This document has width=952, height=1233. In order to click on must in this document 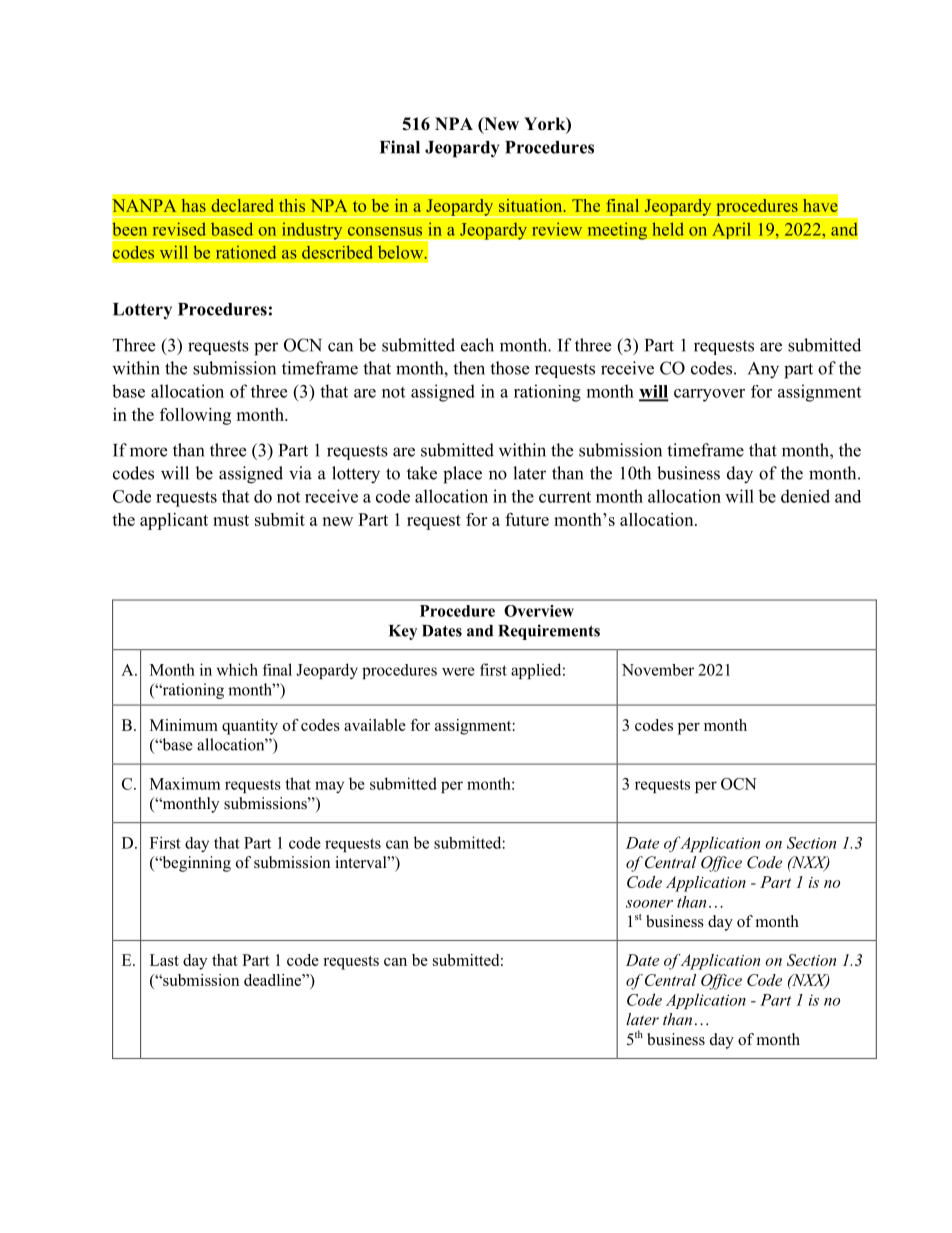, I will do `click(231, 520)`.
